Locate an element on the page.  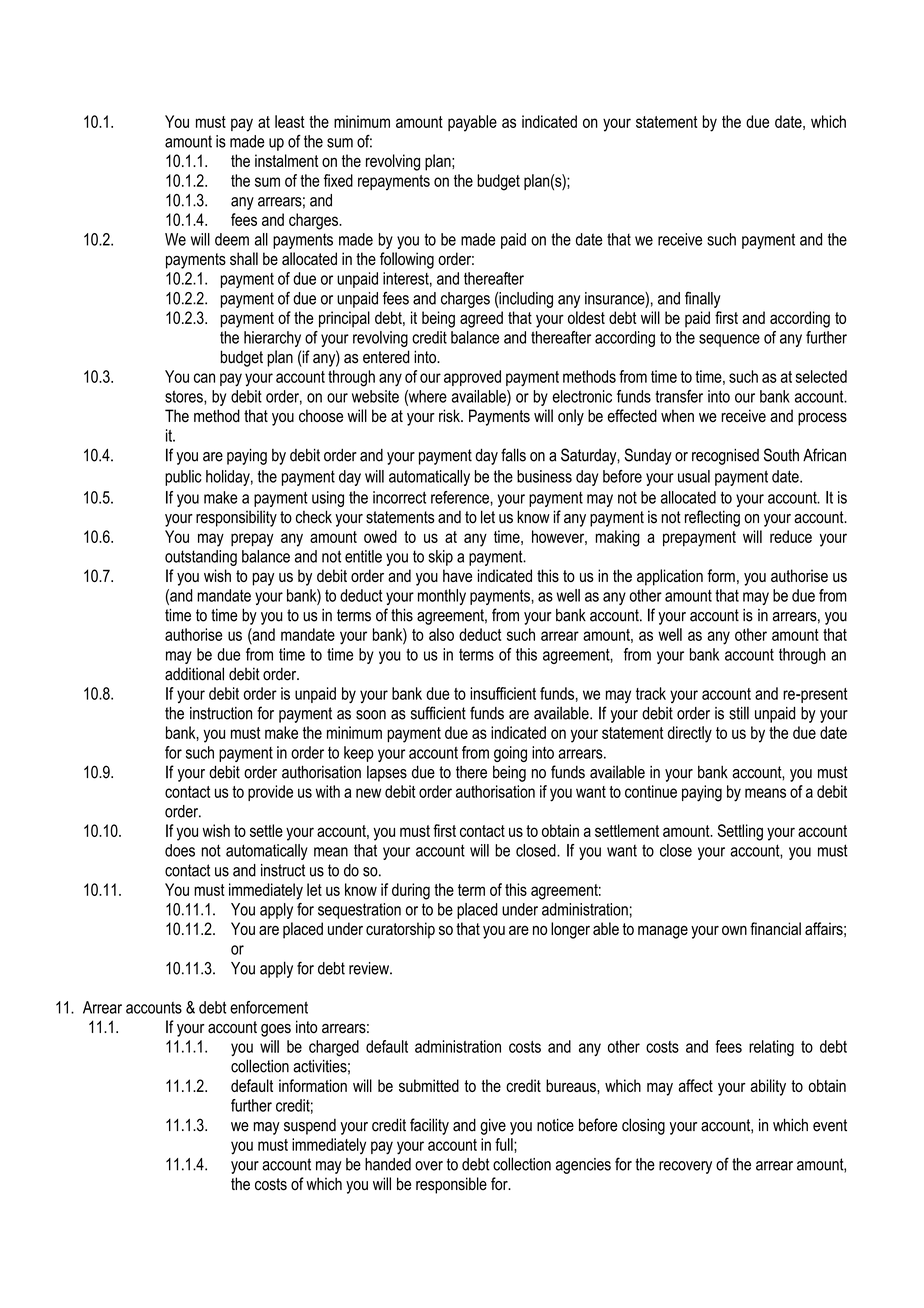
instalment is located at coordinates (286, 160).
